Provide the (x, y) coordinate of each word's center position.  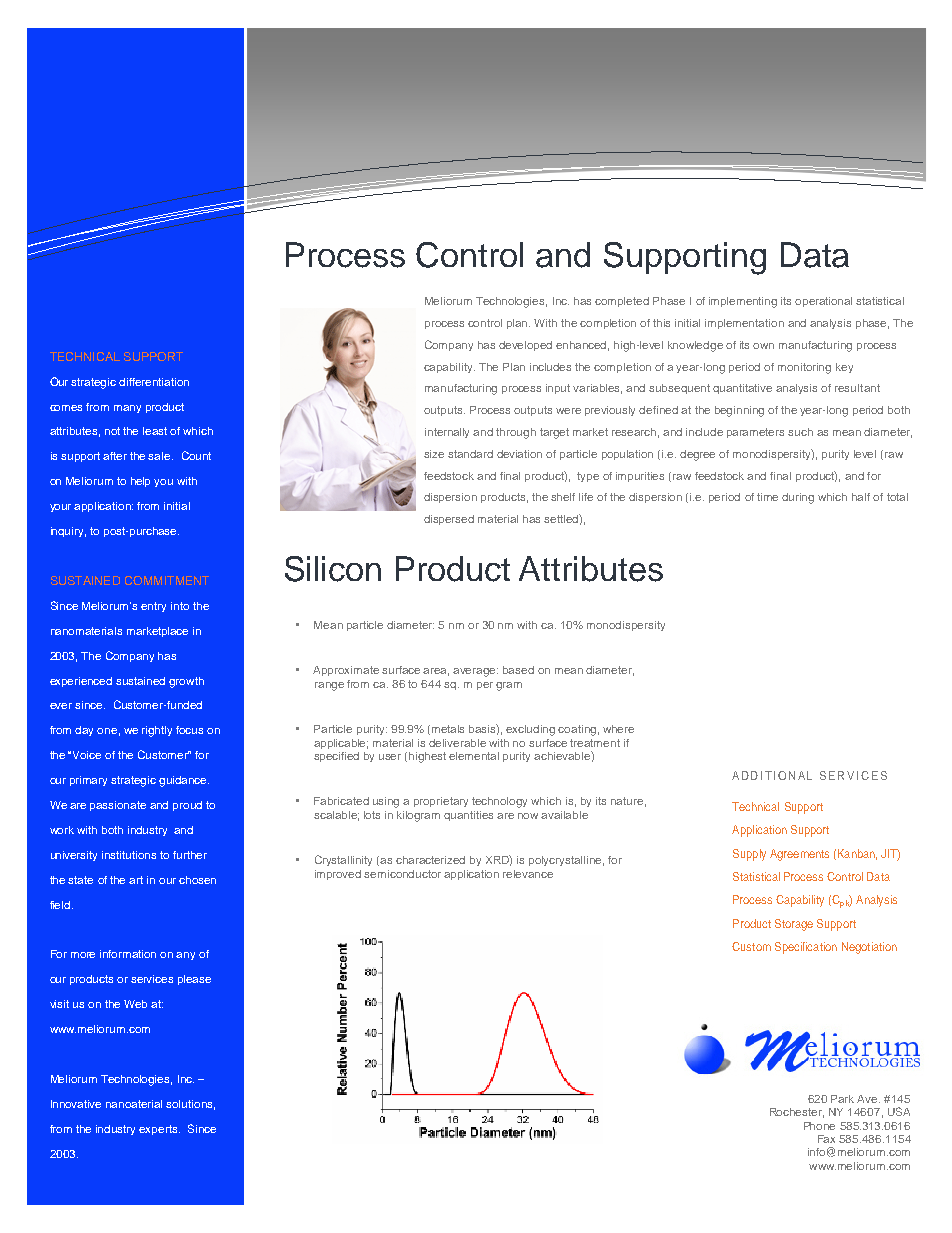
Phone (819, 1126)
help (140, 482)
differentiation (154, 382)
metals (448, 729)
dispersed (449, 520)
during (798, 498)
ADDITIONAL (772, 775)
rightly (157, 731)
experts (159, 1130)
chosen (197, 880)
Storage (794, 925)
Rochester (797, 1113)
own (763, 346)
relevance (528, 874)
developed (525, 346)
